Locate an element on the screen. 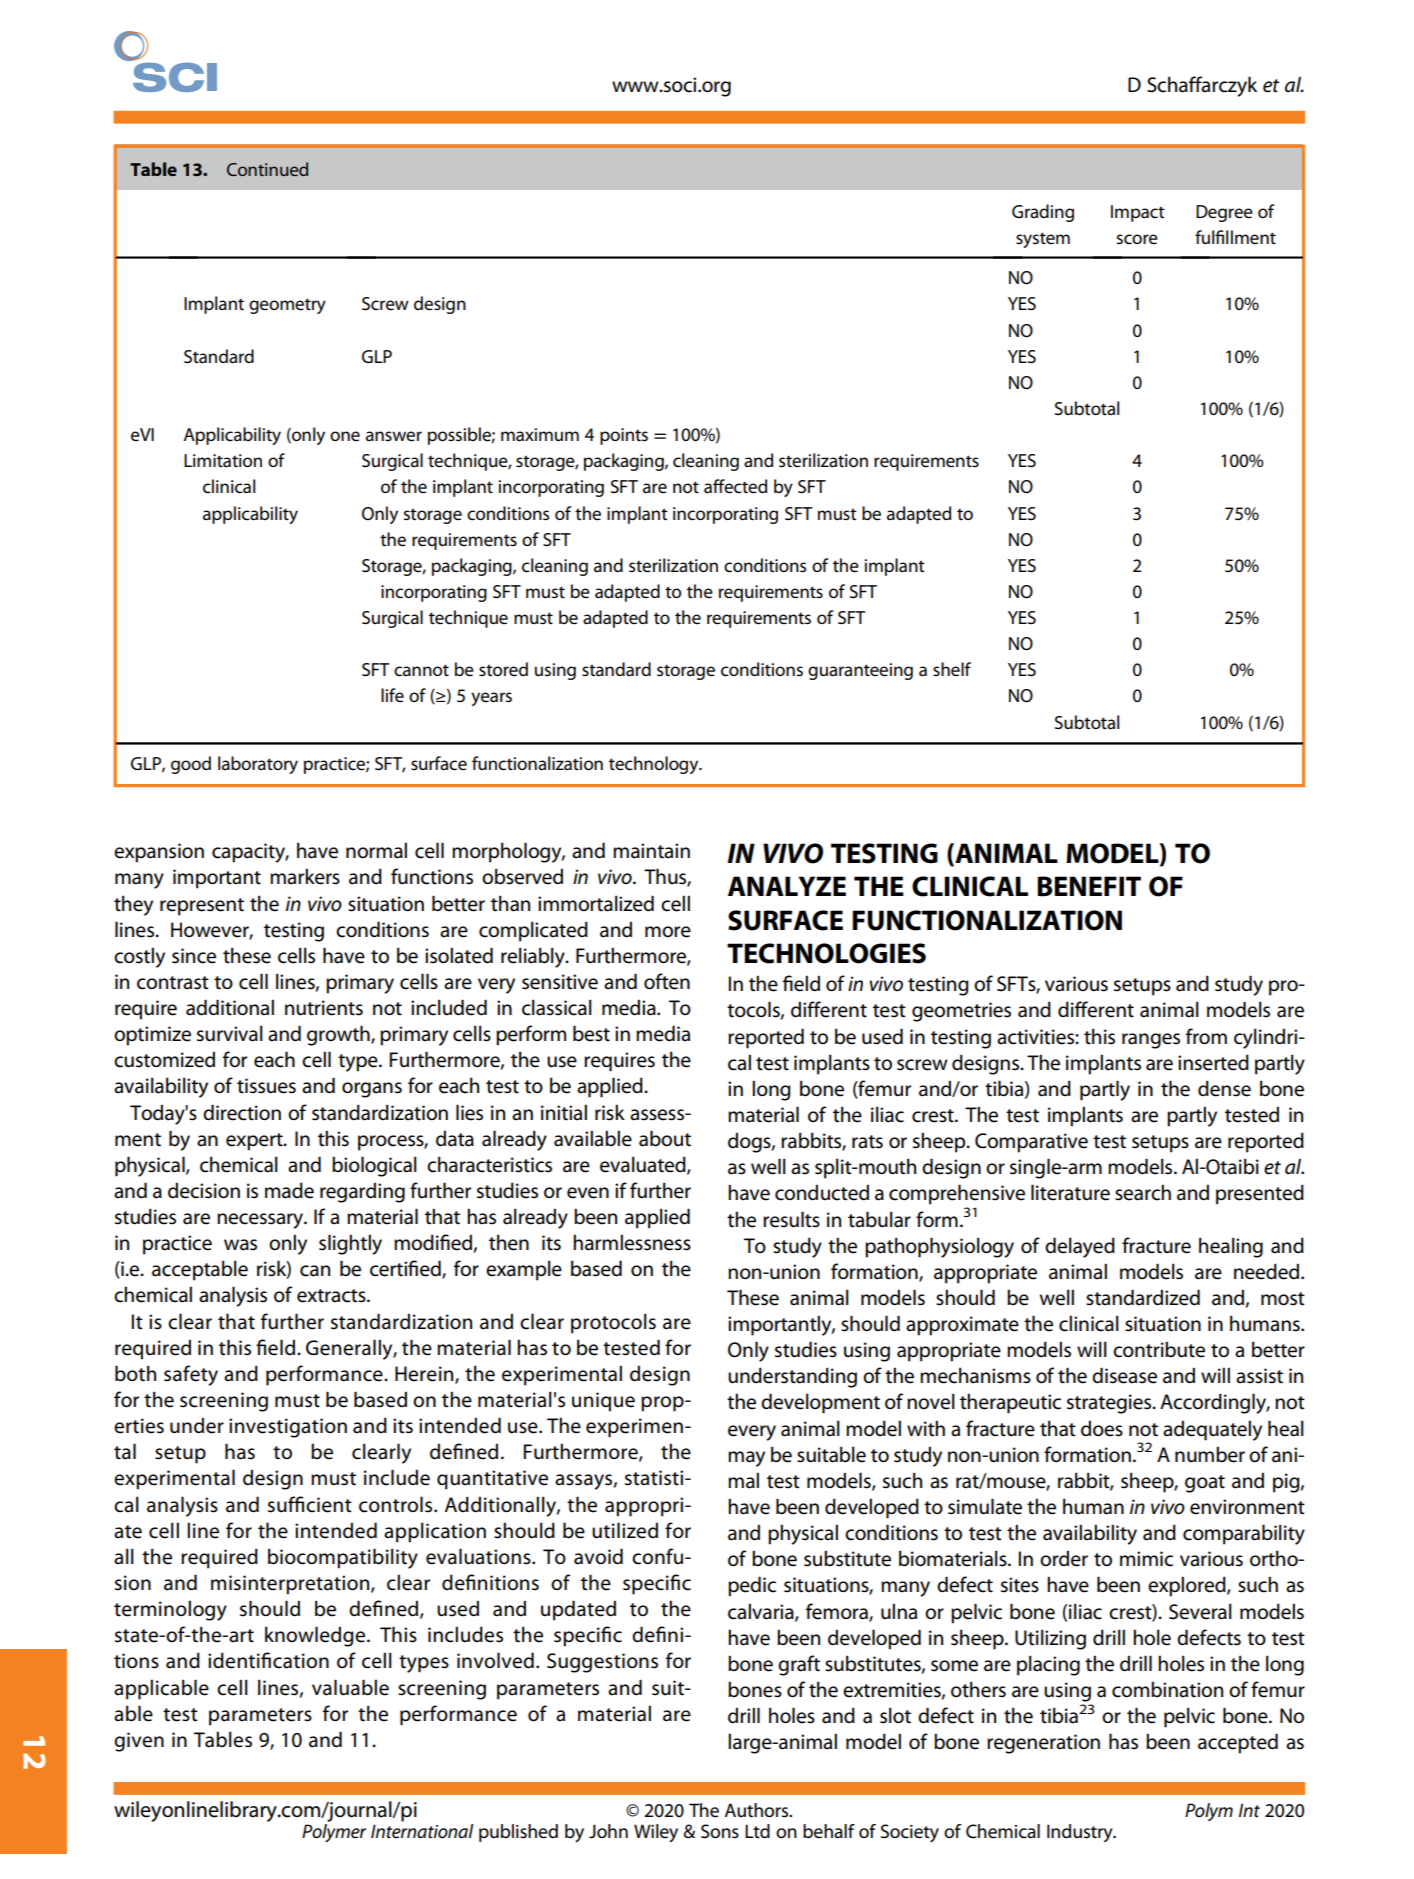 The image size is (1414, 1879). often is located at coordinates (667, 981).
